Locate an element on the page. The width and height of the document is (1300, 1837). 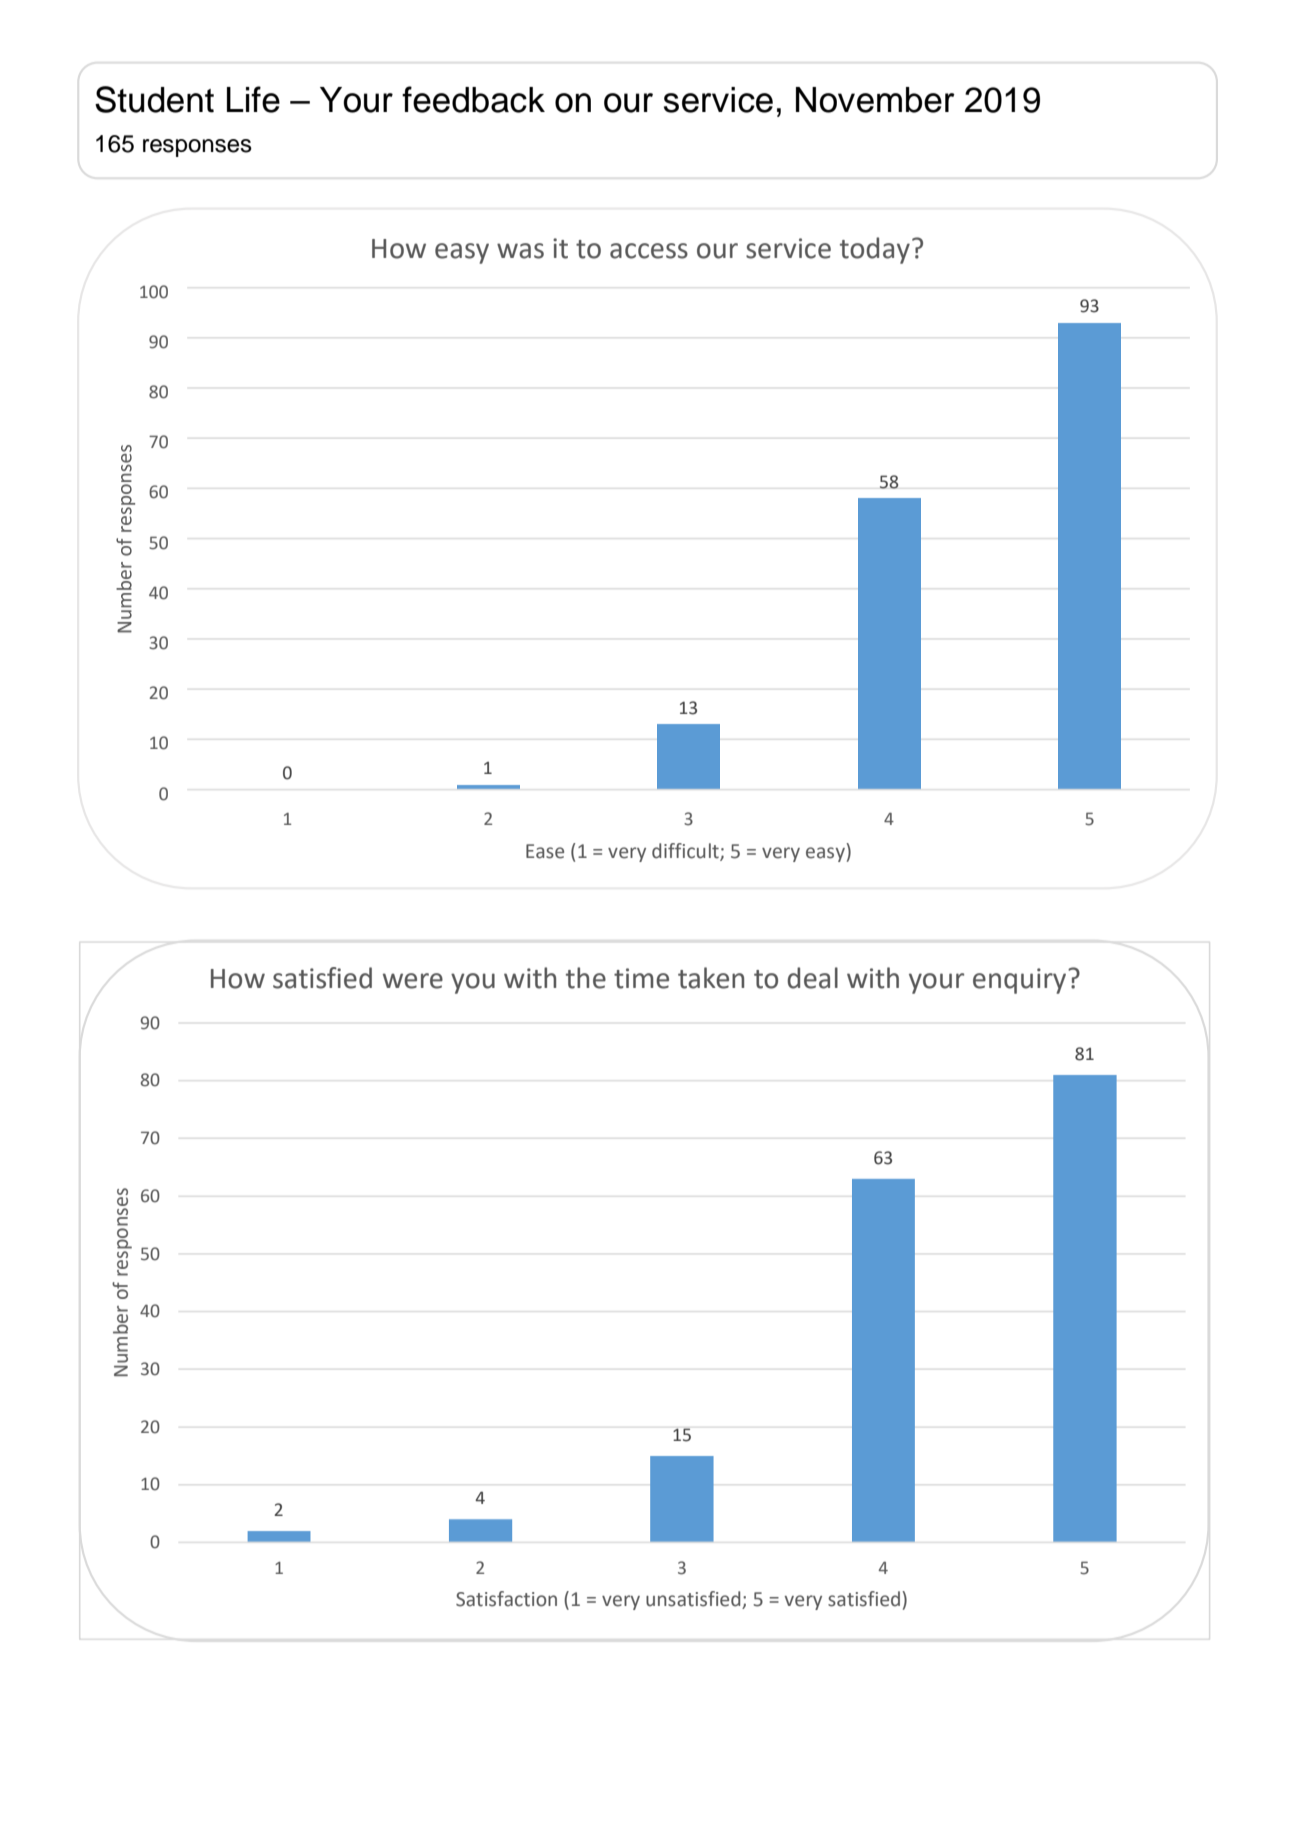
today is located at coordinates (875, 250).
